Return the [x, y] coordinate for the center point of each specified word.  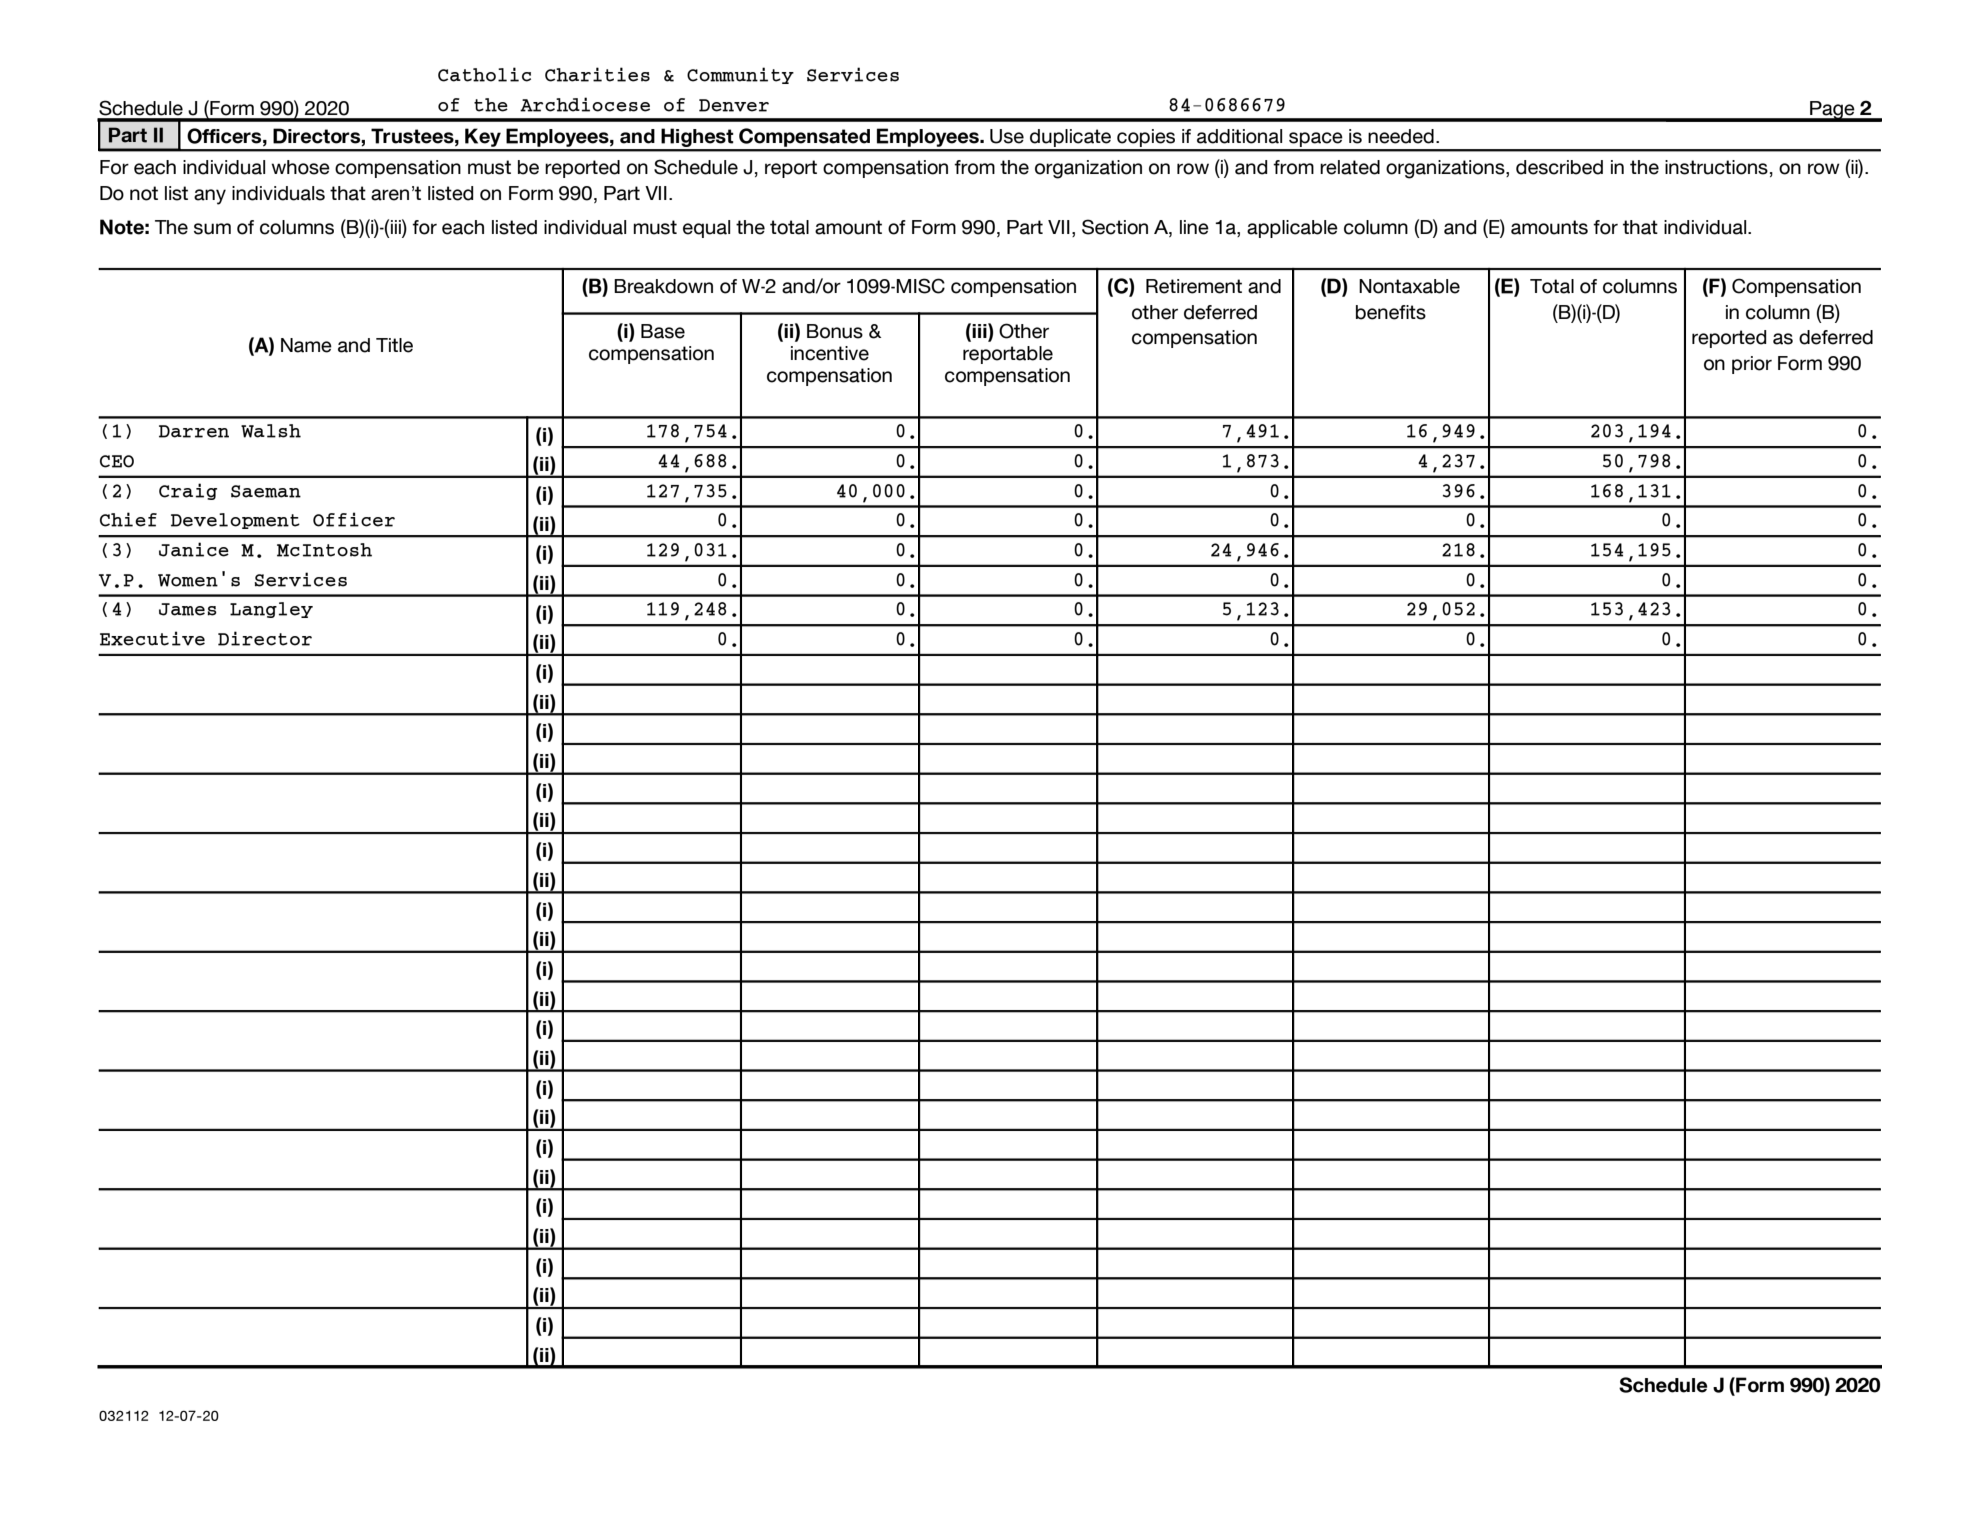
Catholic [484, 74]
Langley [271, 610]
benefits [1391, 312]
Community [740, 75]
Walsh [271, 431]
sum [212, 229]
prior [1752, 365]
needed [1401, 136]
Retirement [1194, 286]
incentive [830, 353]
